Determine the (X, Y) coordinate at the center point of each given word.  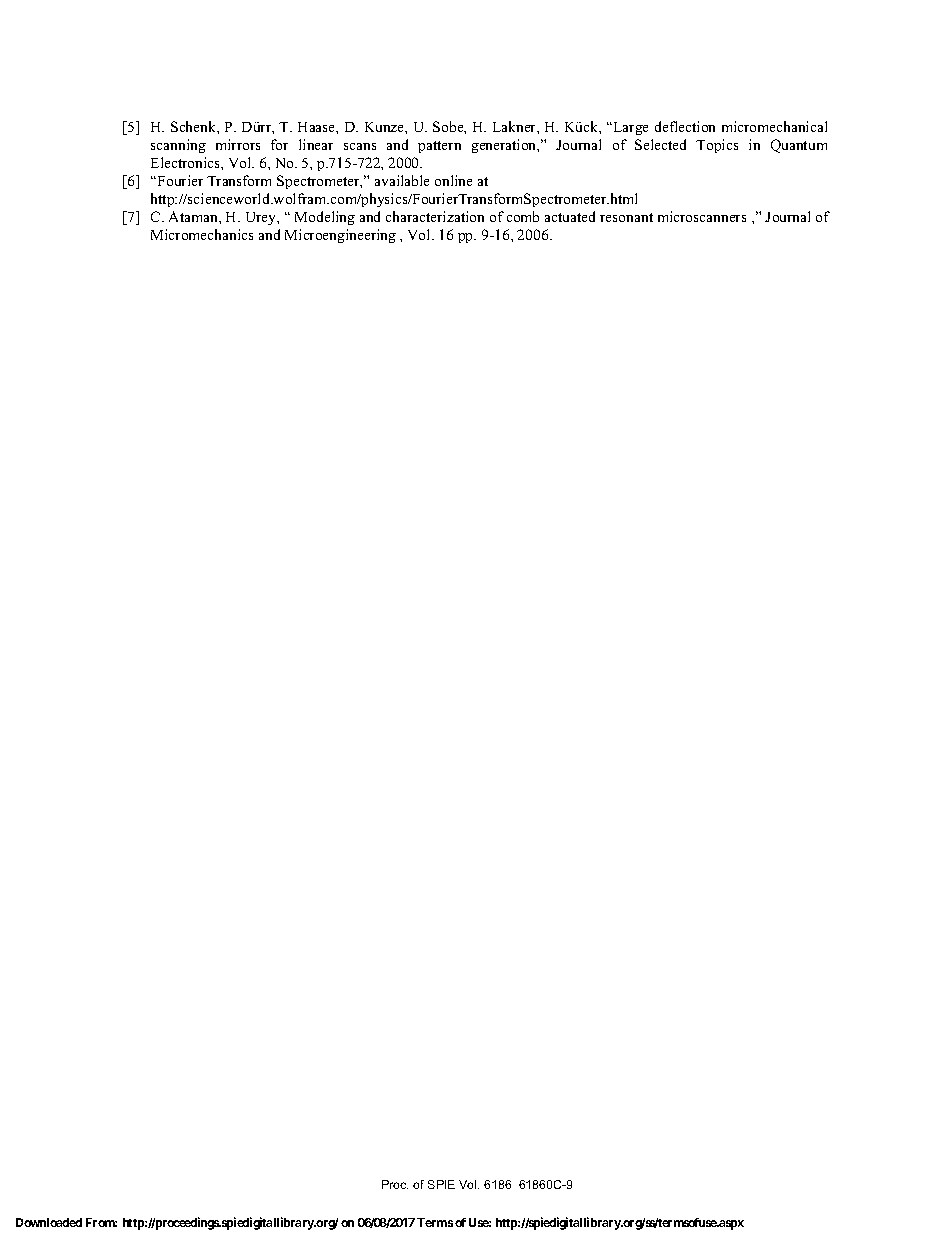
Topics (717, 146)
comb (523, 216)
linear (316, 144)
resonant (626, 217)
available (402, 180)
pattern (439, 147)
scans (360, 146)
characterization (435, 216)
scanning (178, 146)
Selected (660, 144)
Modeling (325, 218)
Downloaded (49, 1222)
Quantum (799, 146)
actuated (570, 216)
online (453, 180)
